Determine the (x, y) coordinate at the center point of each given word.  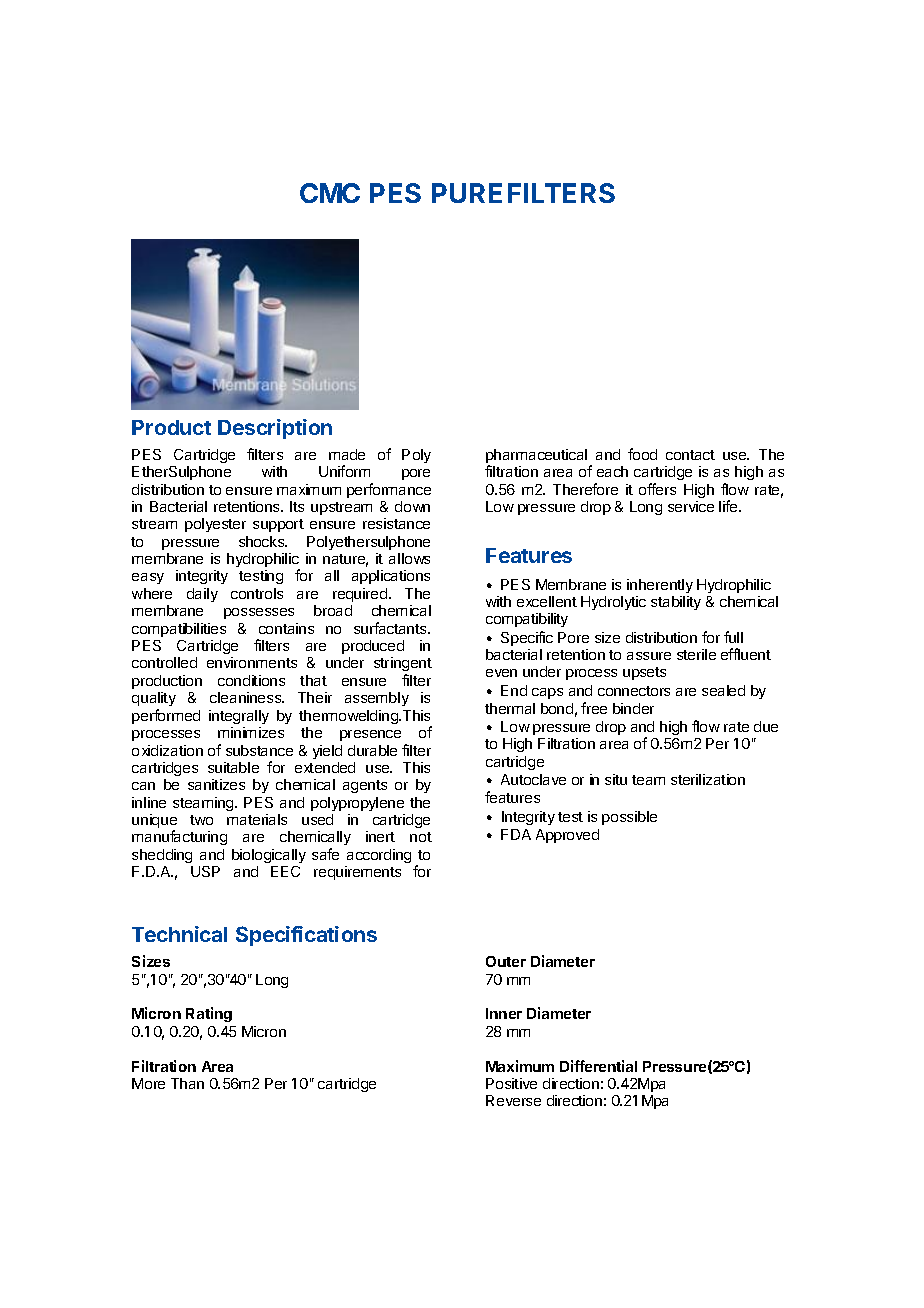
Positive (511, 1083)
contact (690, 455)
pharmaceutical (536, 457)
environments (252, 662)
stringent (403, 666)
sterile (696, 654)
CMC (330, 193)
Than (187, 1083)
